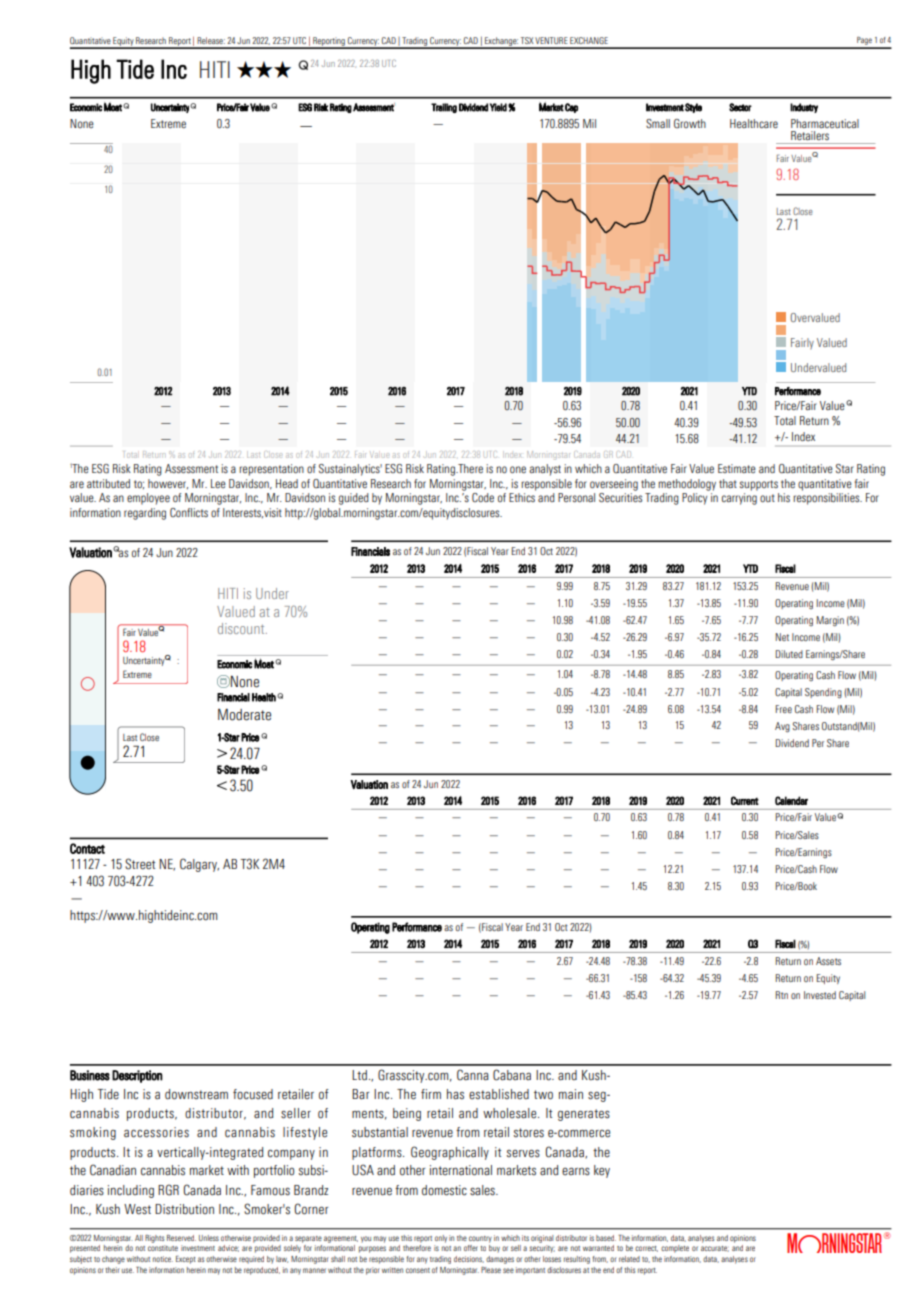 Image resolution: width=924 pixels, height=1308 pixels. What do you see at coordinates (483, 497) in the screenshot?
I see `Code` at bounding box center [483, 497].
